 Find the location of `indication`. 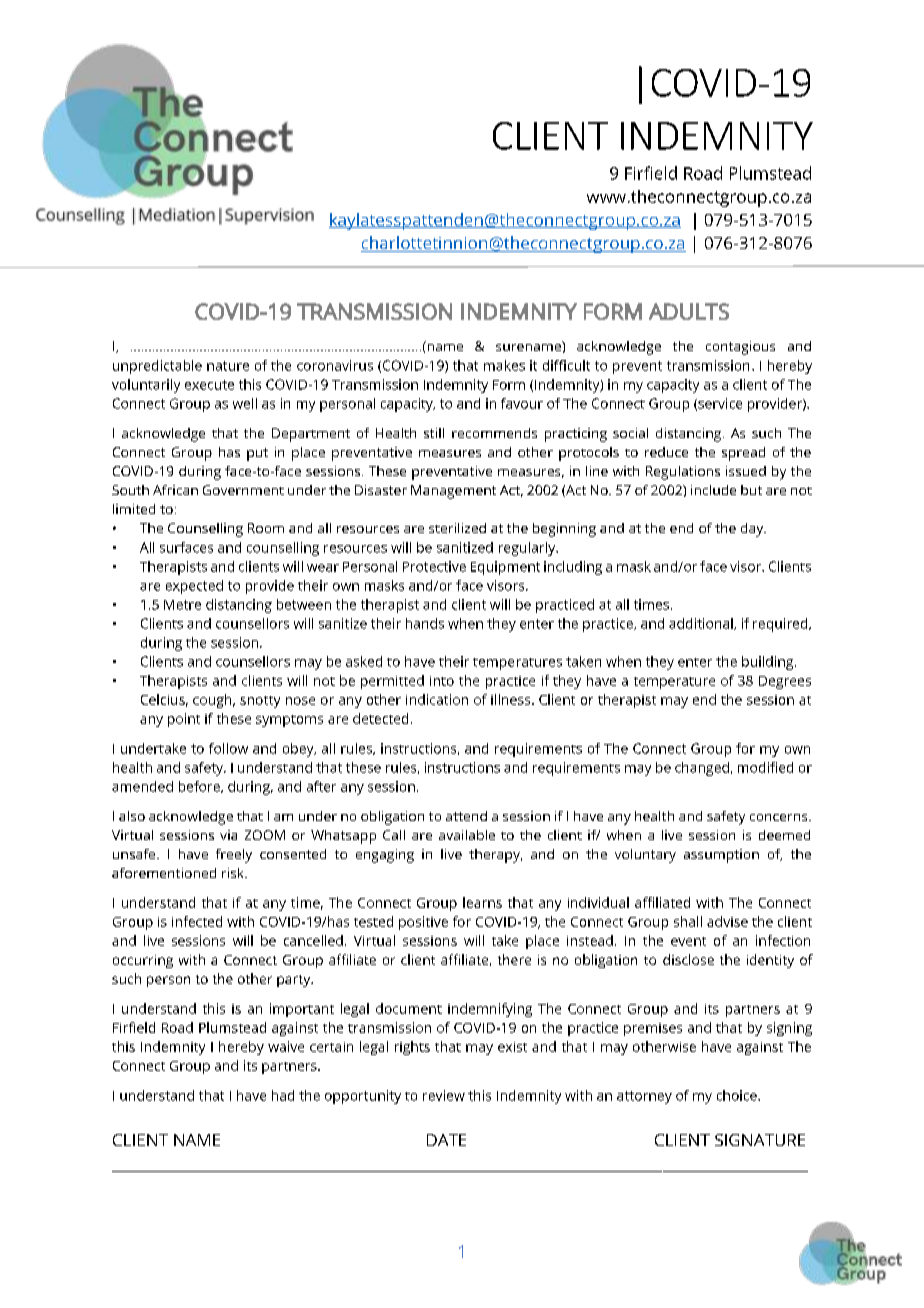

indication is located at coordinates (437, 699).
